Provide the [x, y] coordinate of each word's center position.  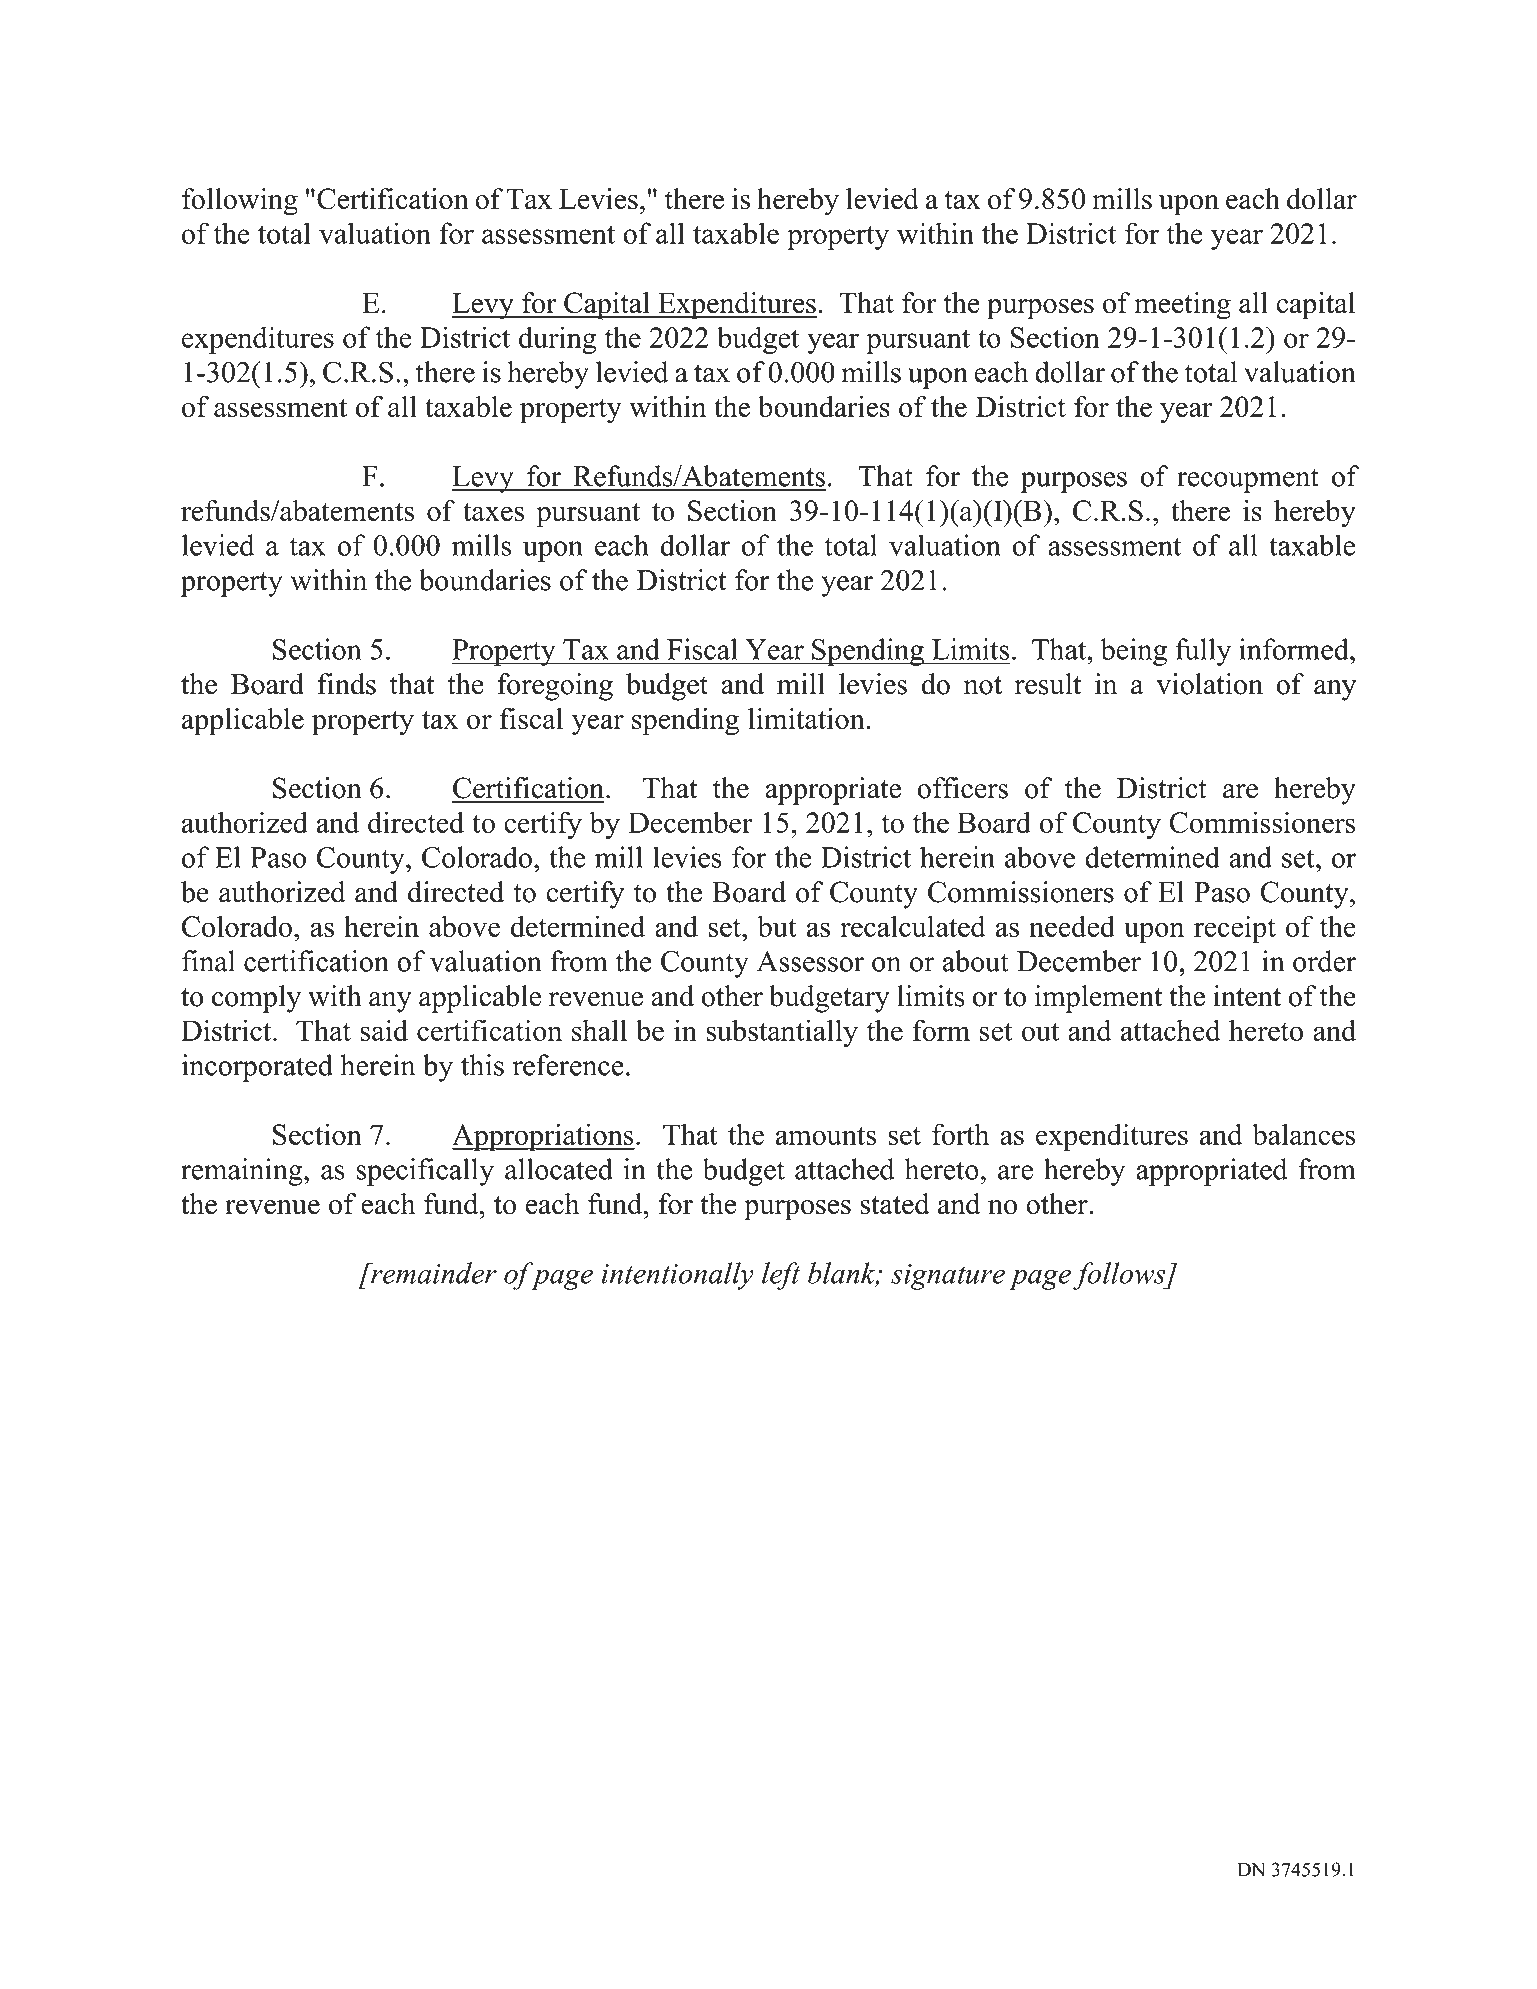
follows [1120, 1276]
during [557, 340]
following [240, 202]
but [777, 926]
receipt [1235, 929]
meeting [1182, 306]
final [208, 961]
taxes [493, 512]
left [781, 1276]
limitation [807, 719]
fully [1203, 652]
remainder [433, 1273]
